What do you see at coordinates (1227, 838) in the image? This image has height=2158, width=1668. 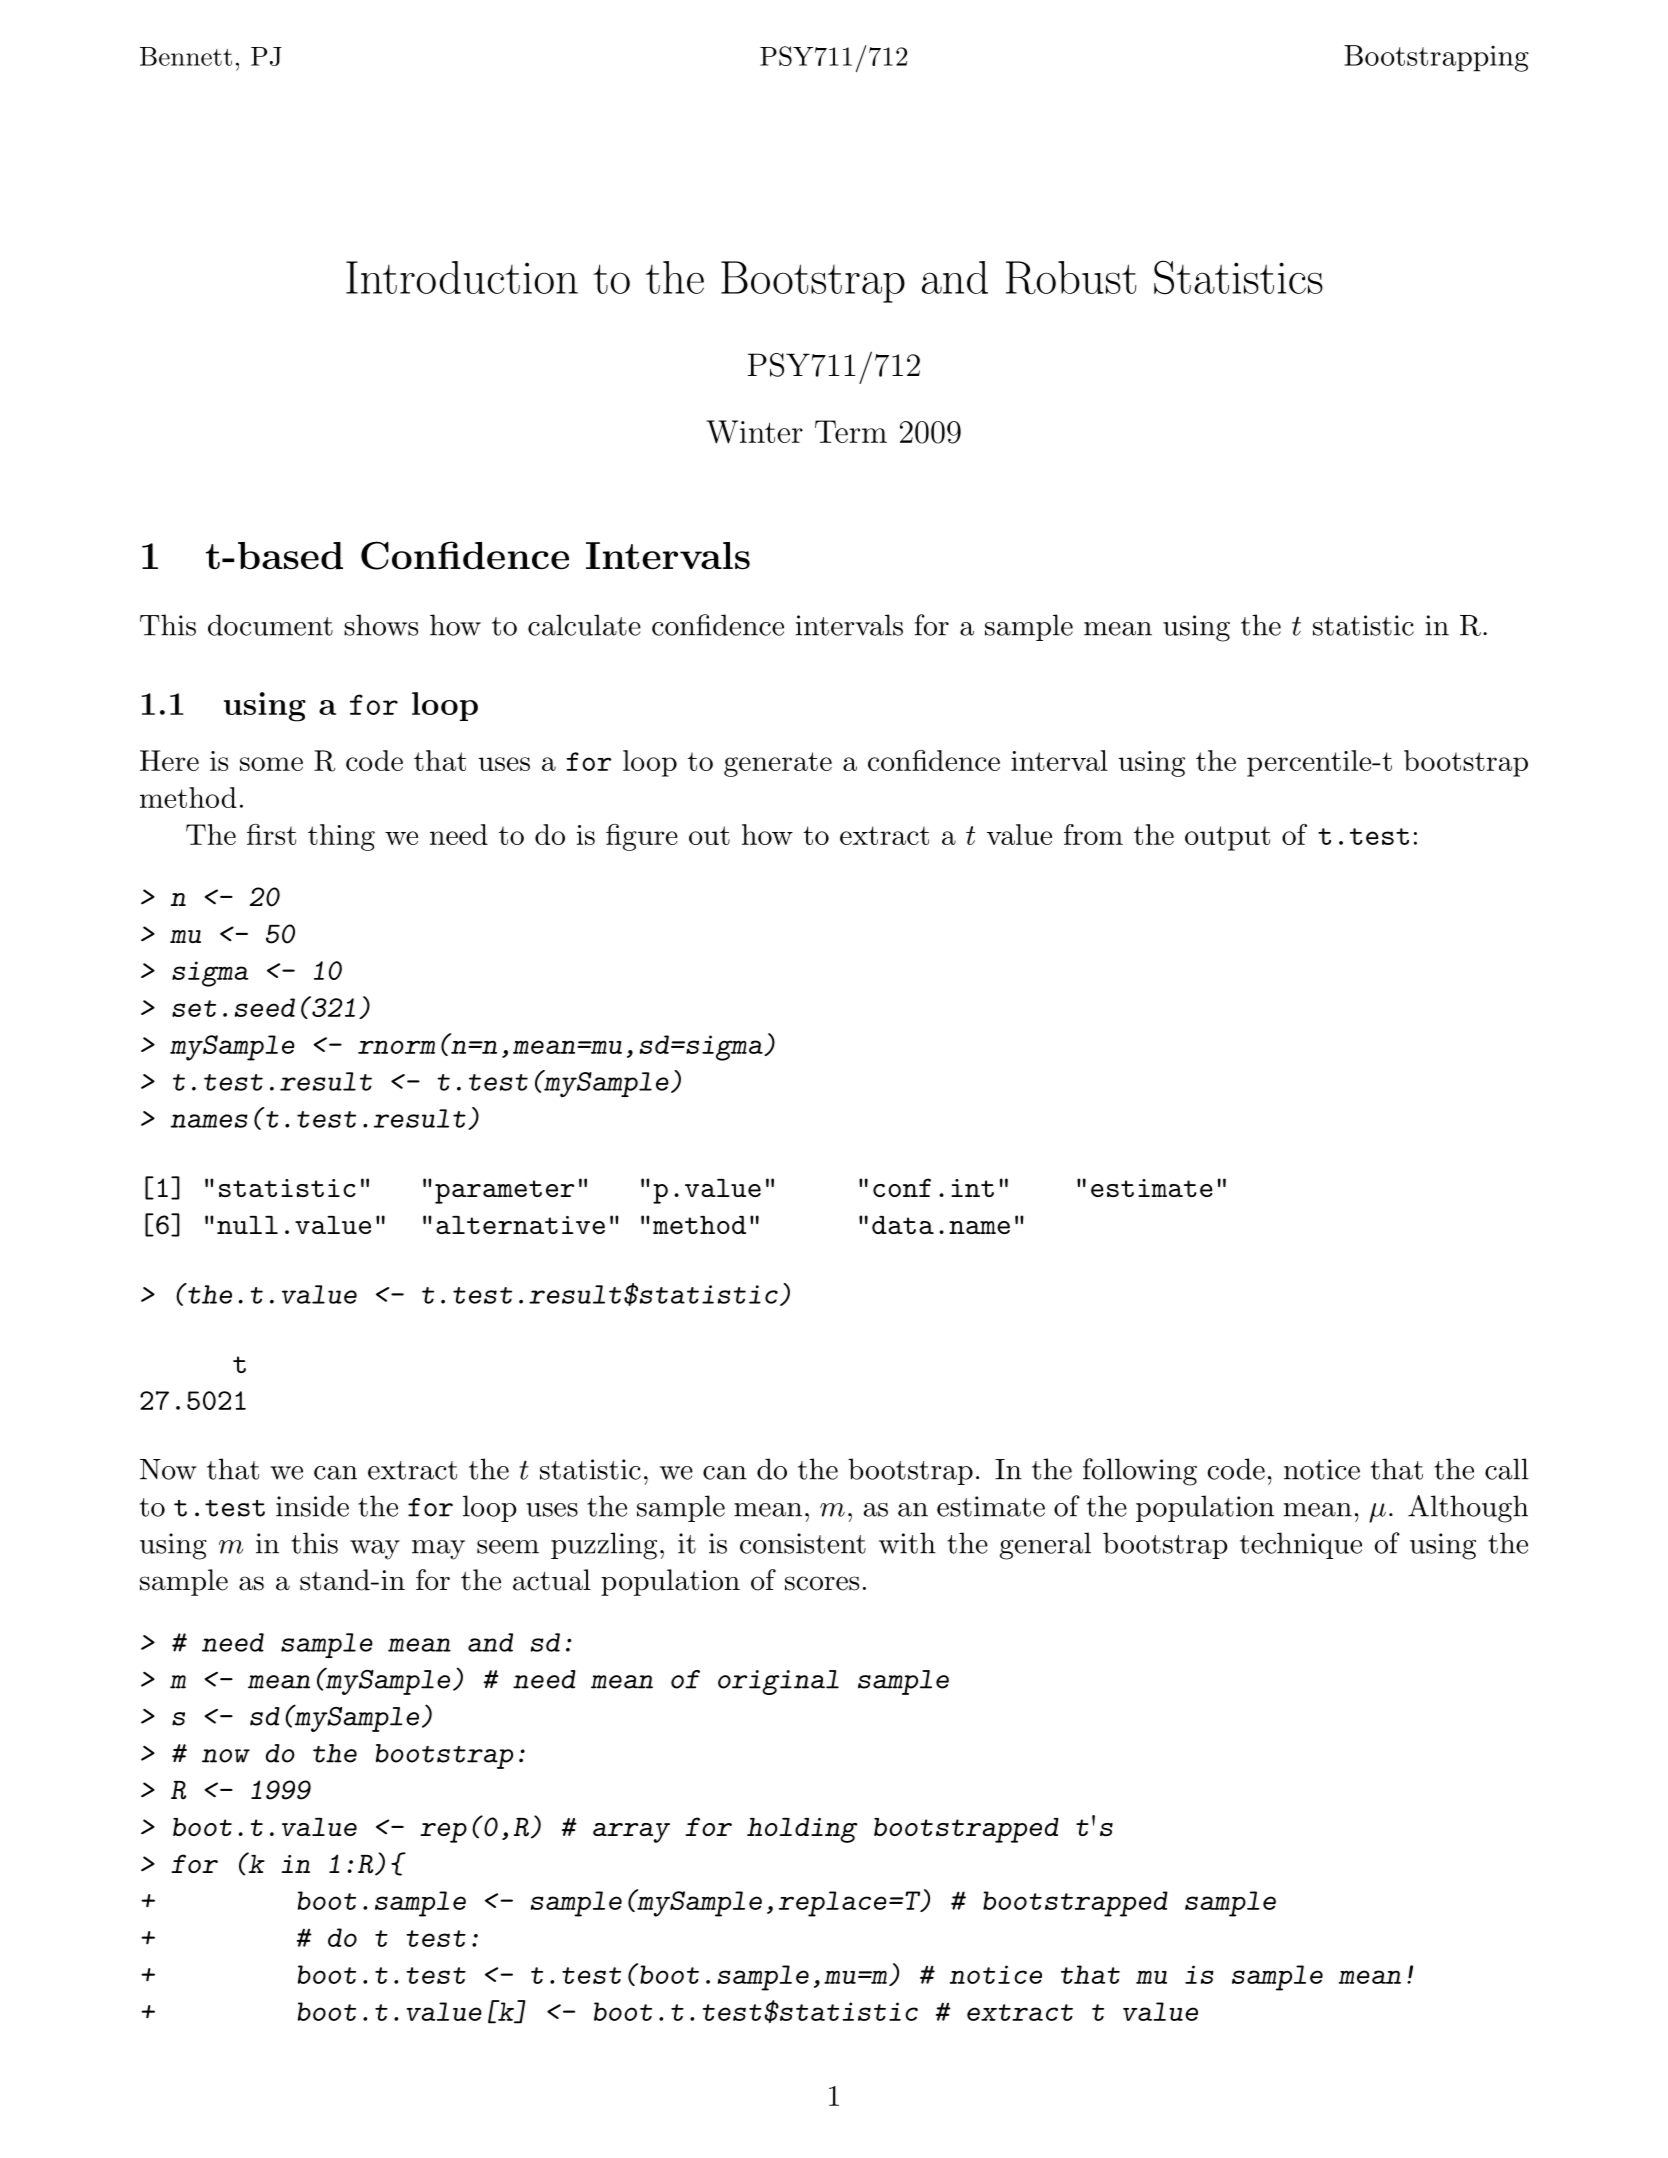 I see `output` at bounding box center [1227, 838].
